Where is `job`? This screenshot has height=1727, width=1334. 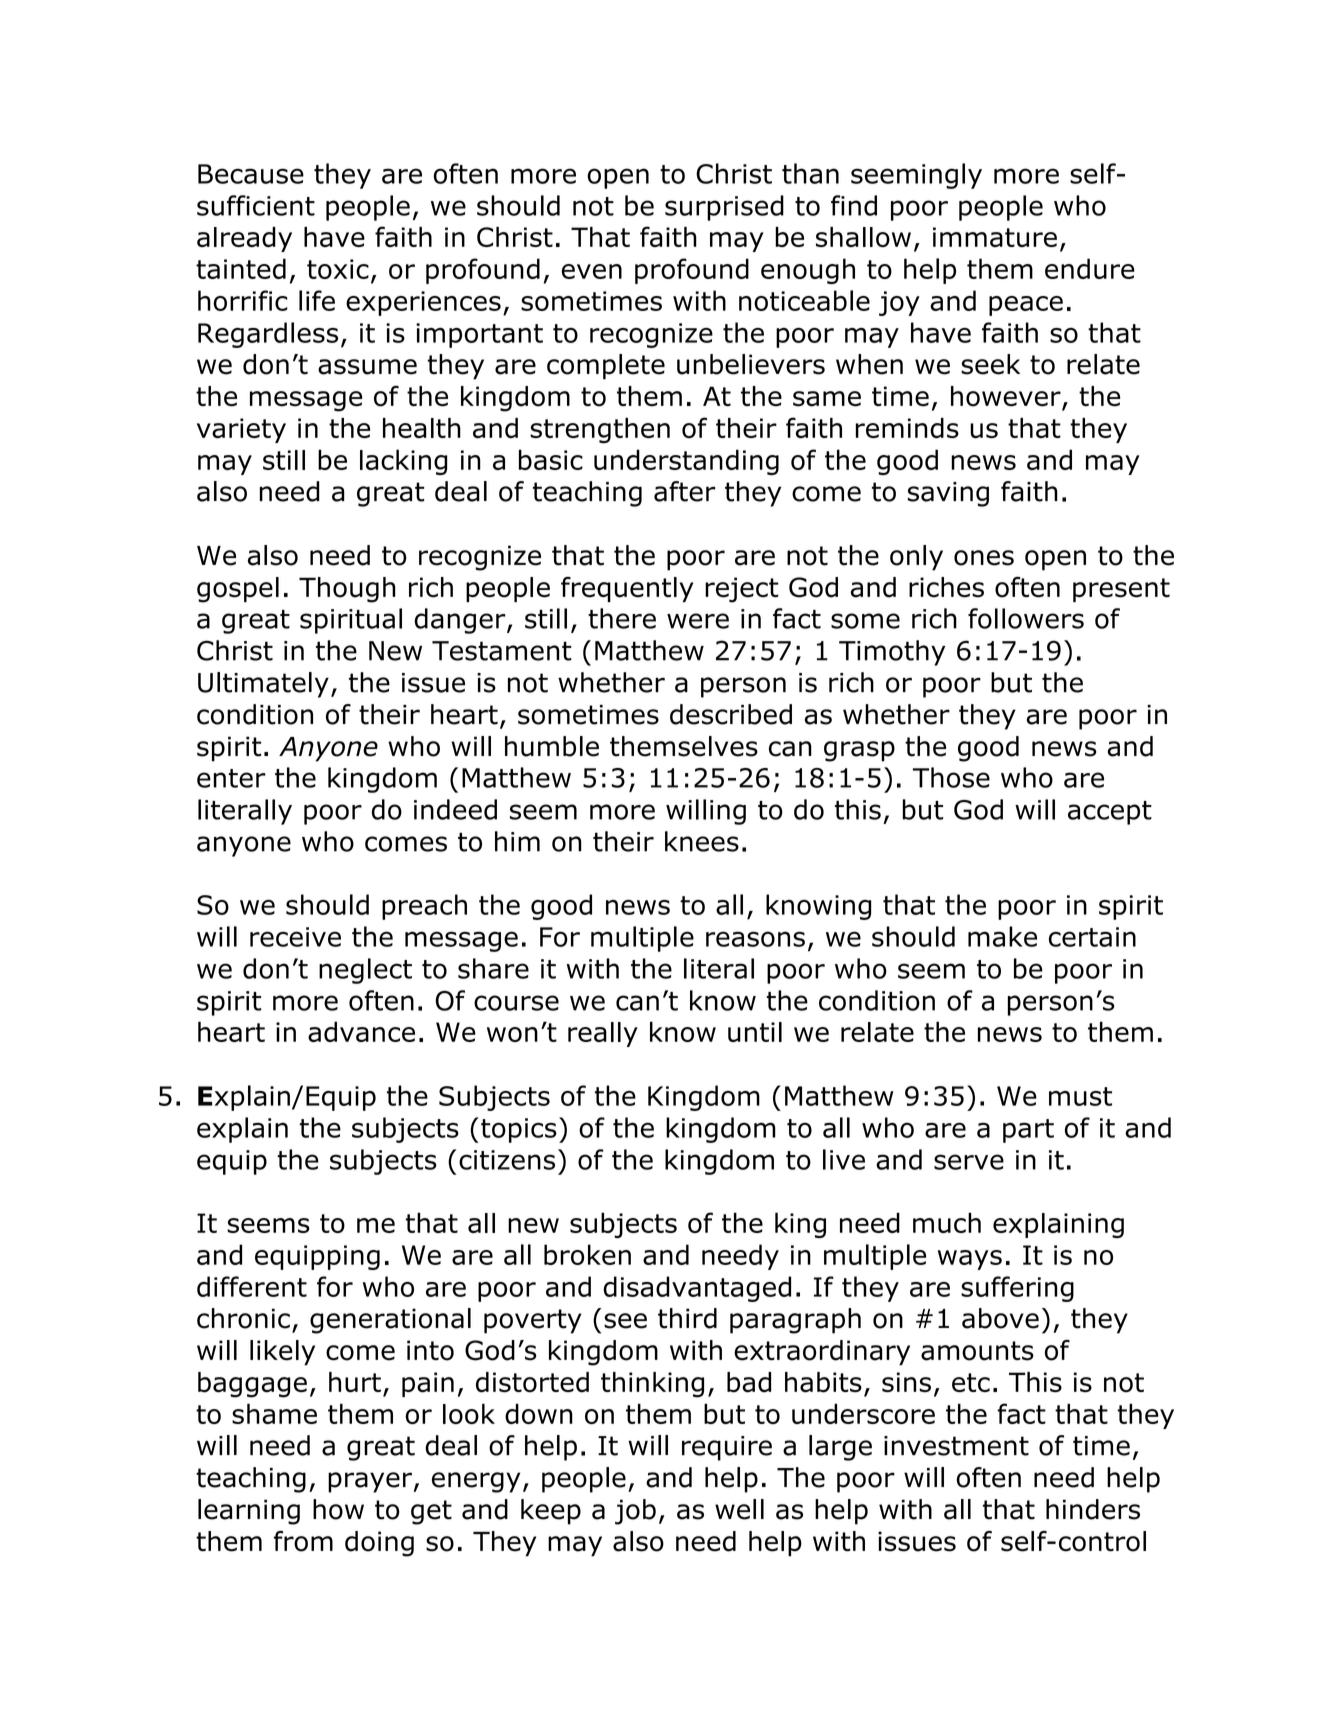 job is located at coordinates (635, 1512).
